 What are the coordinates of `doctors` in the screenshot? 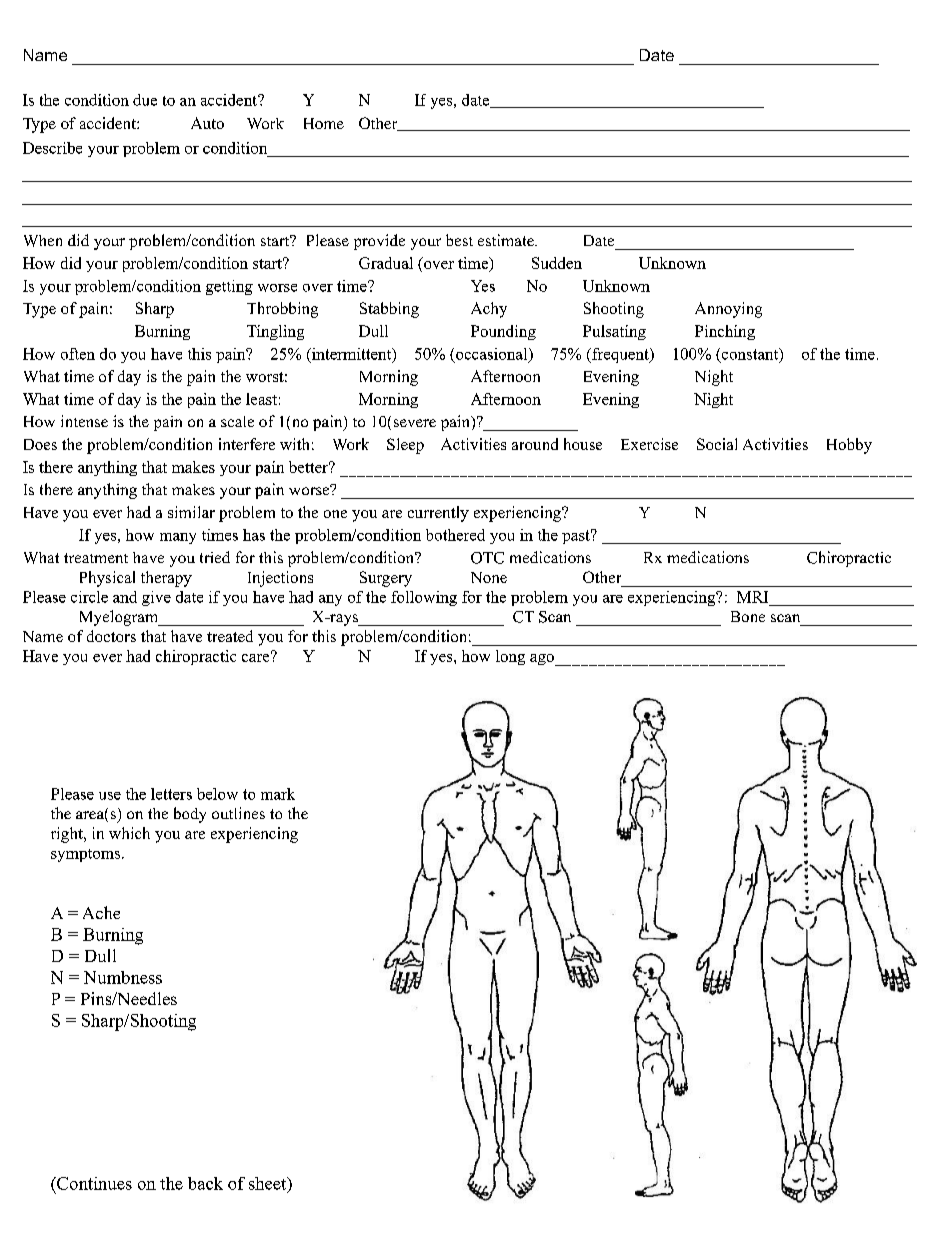 It's located at (111, 636).
